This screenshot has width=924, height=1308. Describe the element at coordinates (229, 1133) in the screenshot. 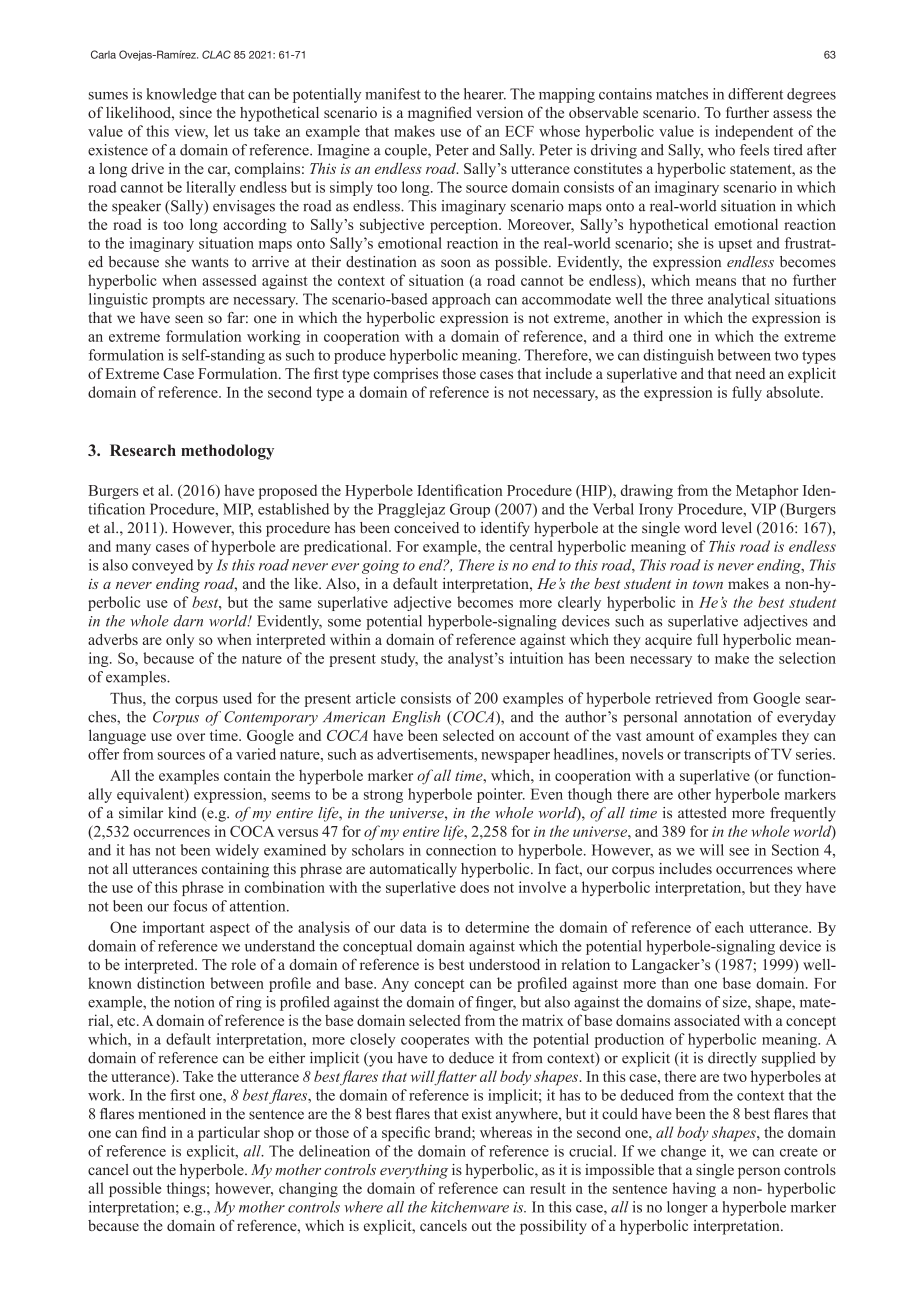

I see `particular` at that location.
